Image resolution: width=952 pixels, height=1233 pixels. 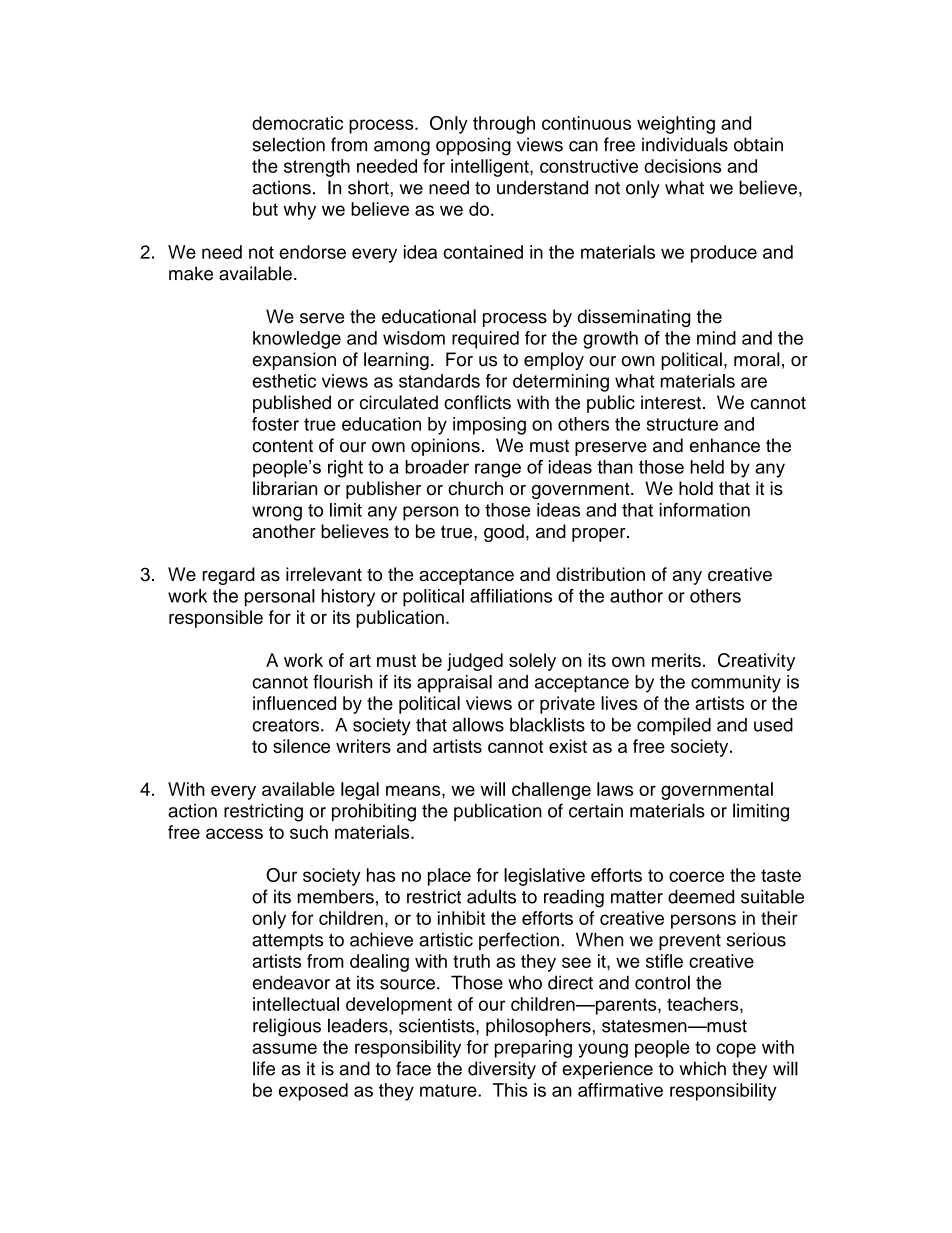 I want to click on mind, so click(x=716, y=338).
